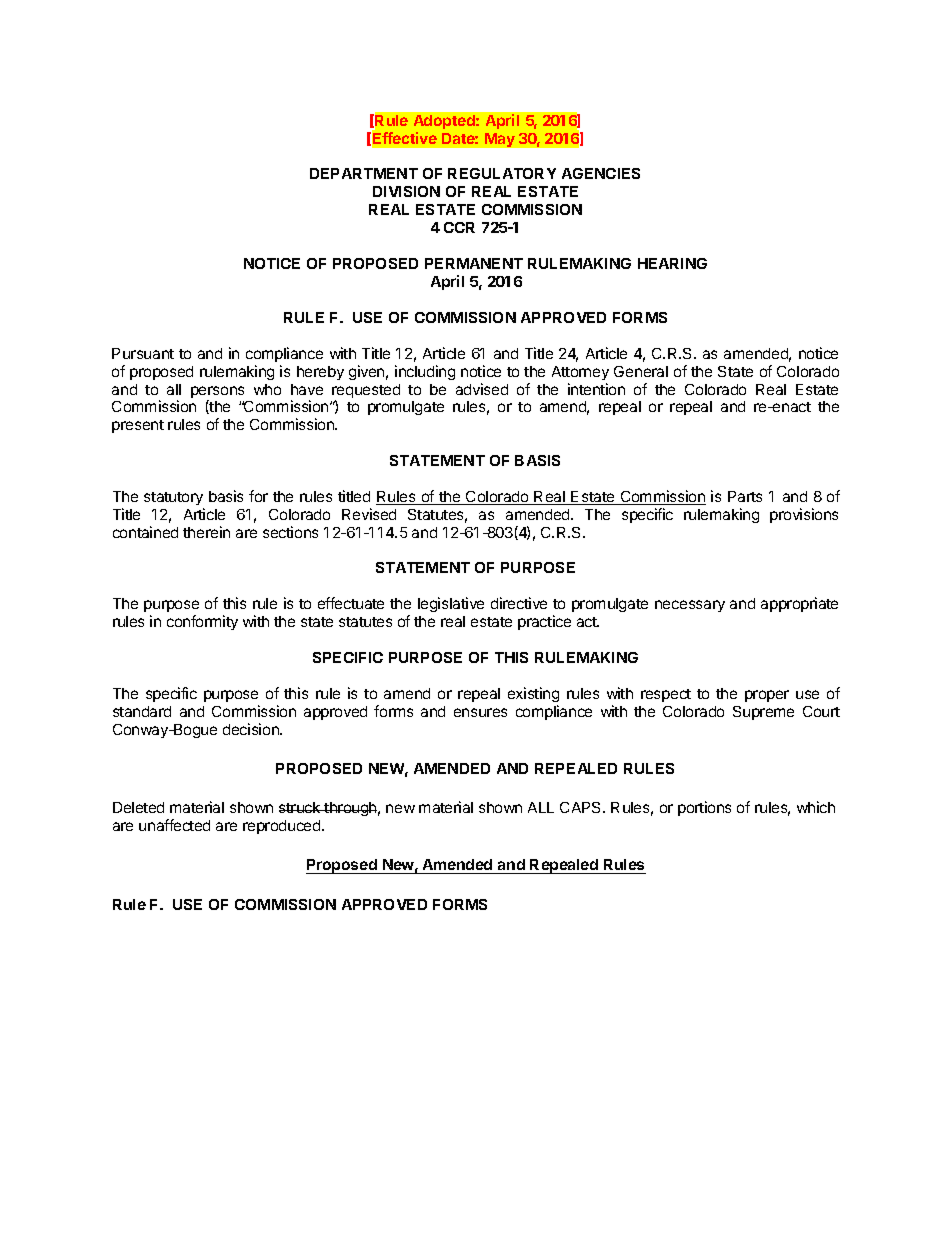 This document has height=1233, width=952. What do you see at coordinates (745, 496) in the document?
I see `Parts` at bounding box center [745, 496].
